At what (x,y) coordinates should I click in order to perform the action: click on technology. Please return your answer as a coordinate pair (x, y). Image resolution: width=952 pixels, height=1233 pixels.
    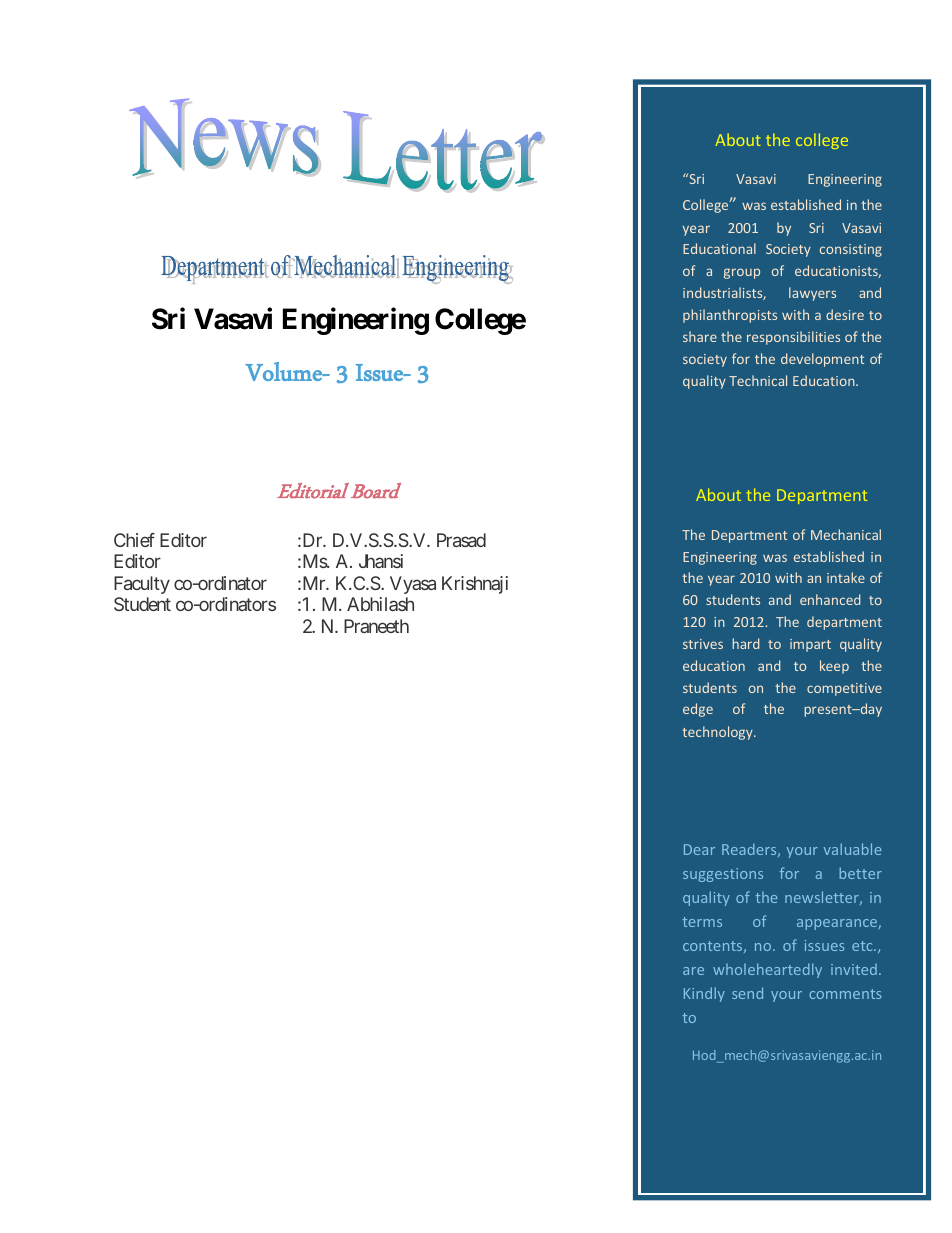
    Looking at the image, I should click on (718, 733).
